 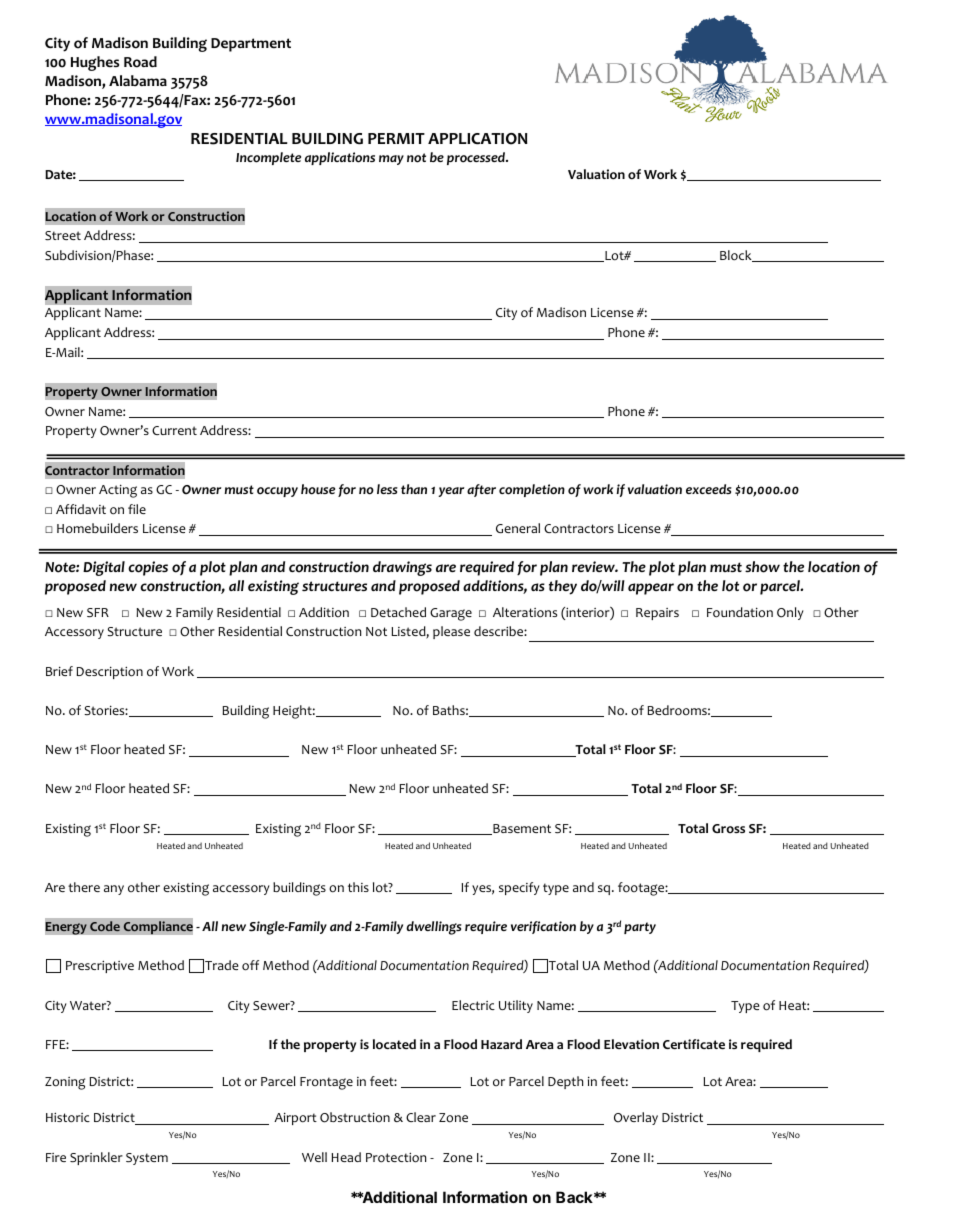 I want to click on Detached, so click(x=398, y=612).
